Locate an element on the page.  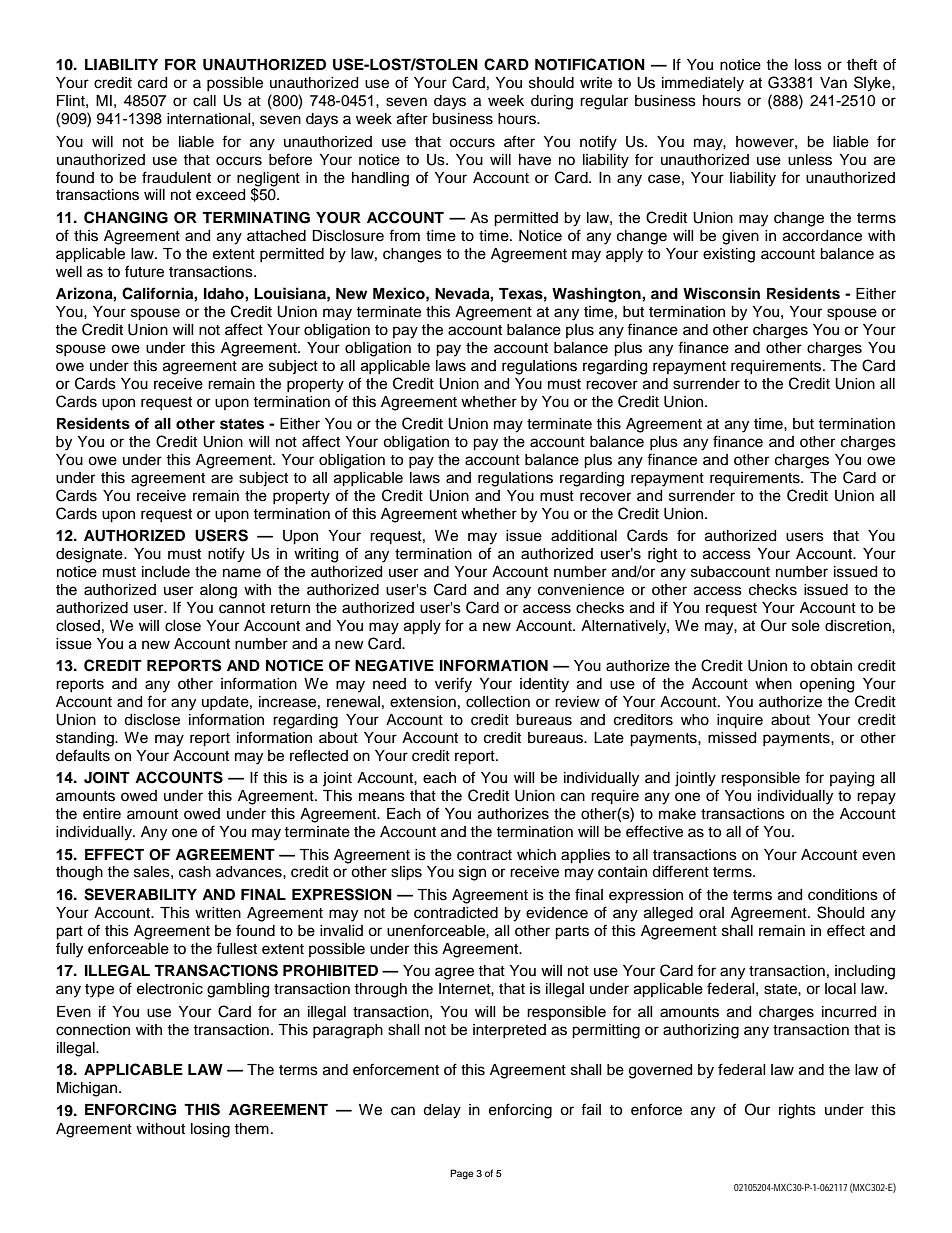
Page is located at coordinates (462, 1174).
